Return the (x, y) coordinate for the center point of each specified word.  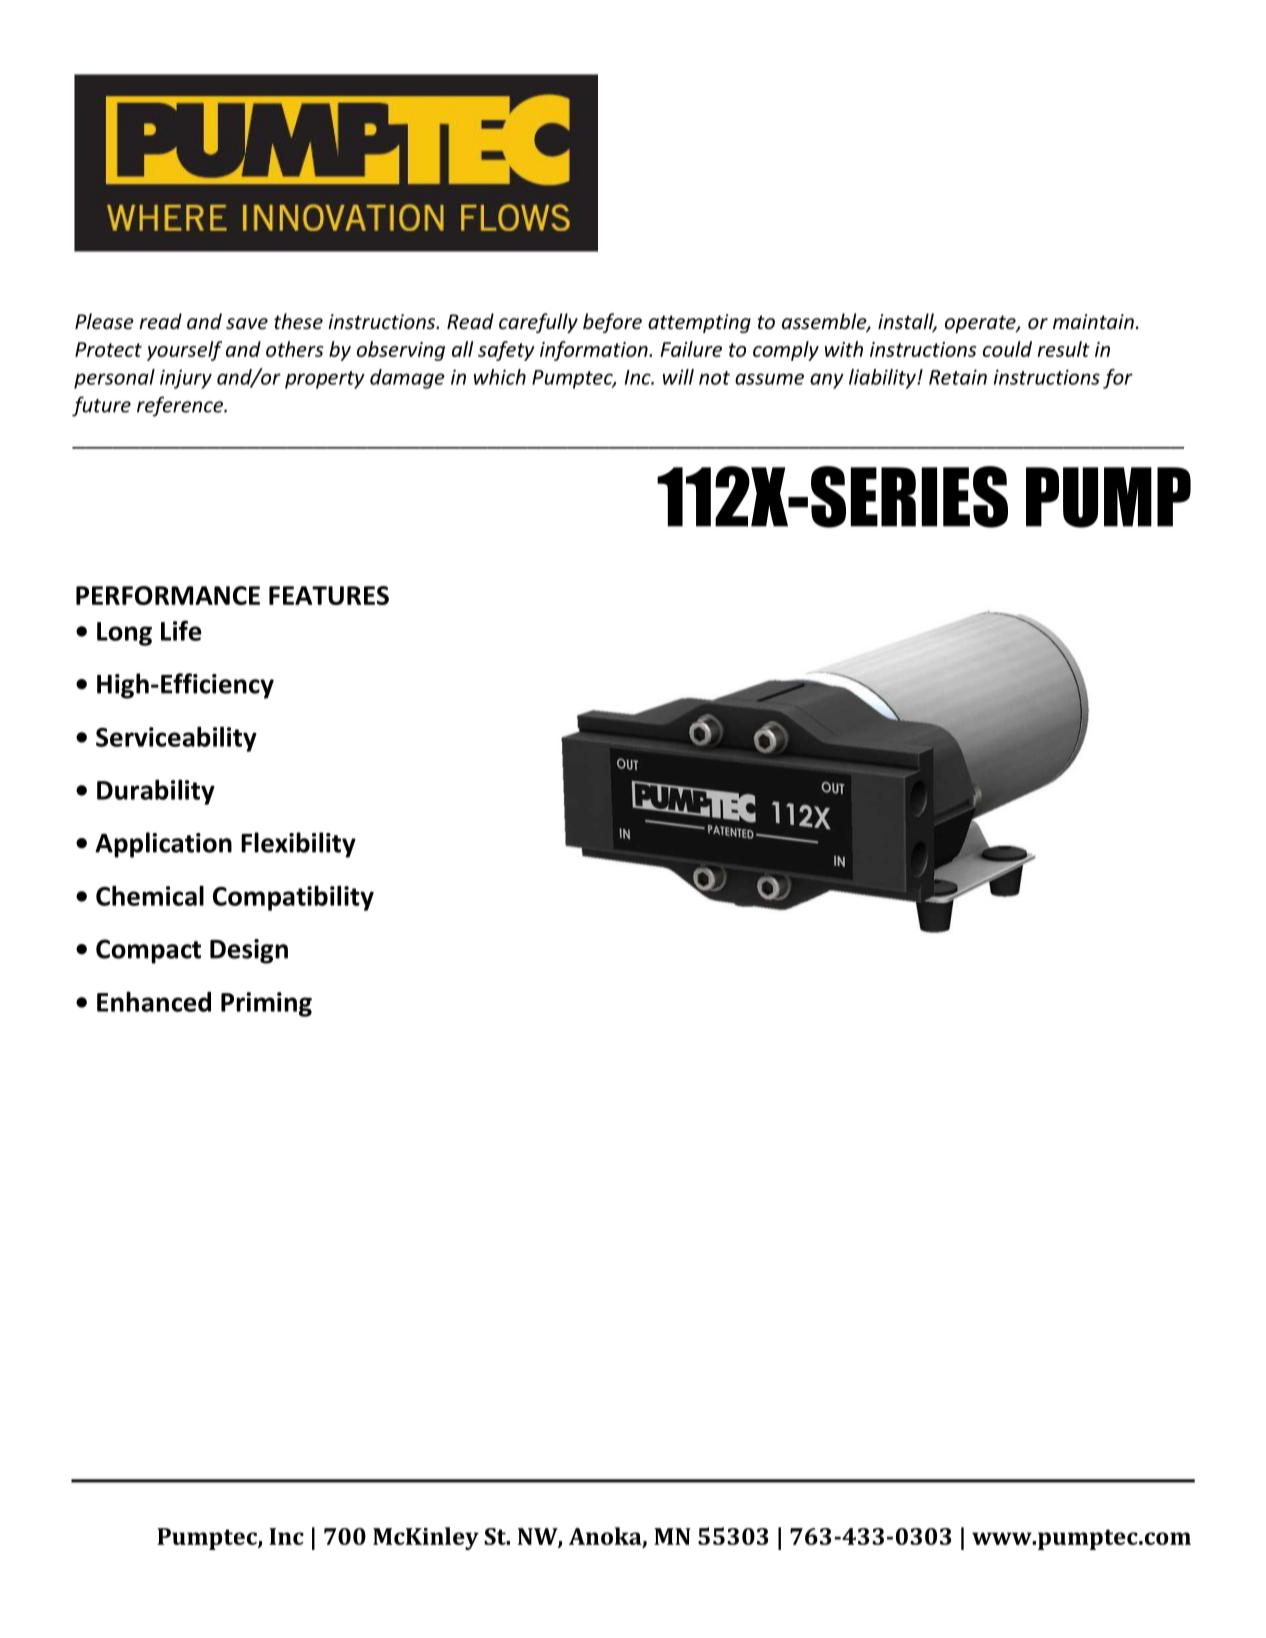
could (1007, 349)
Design (249, 951)
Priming (266, 1004)
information (595, 351)
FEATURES (329, 595)
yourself (184, 351)
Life (181, 630)
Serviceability (176, 739)
